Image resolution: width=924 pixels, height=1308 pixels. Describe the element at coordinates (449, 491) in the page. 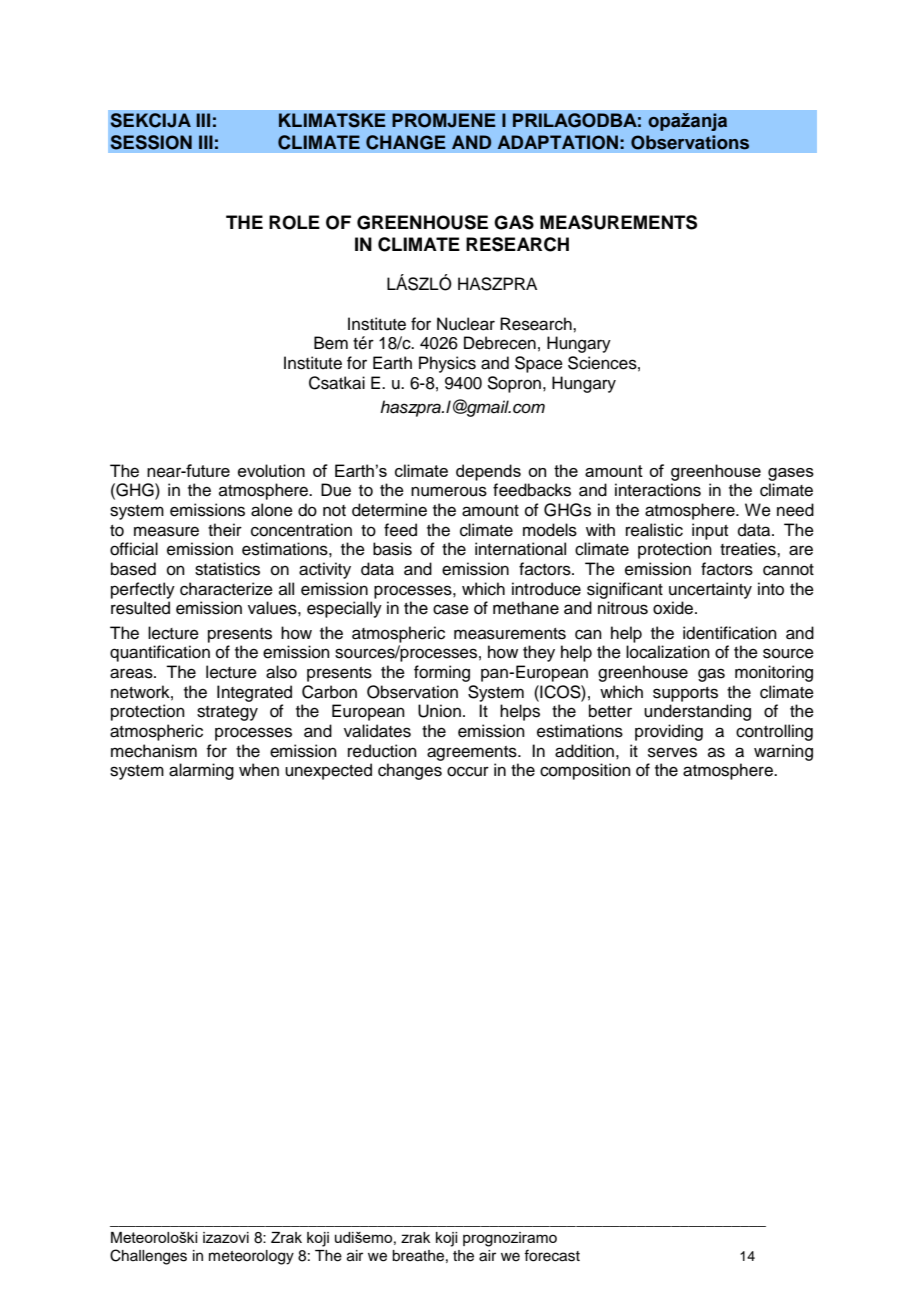

I see `numerous` at that location.
